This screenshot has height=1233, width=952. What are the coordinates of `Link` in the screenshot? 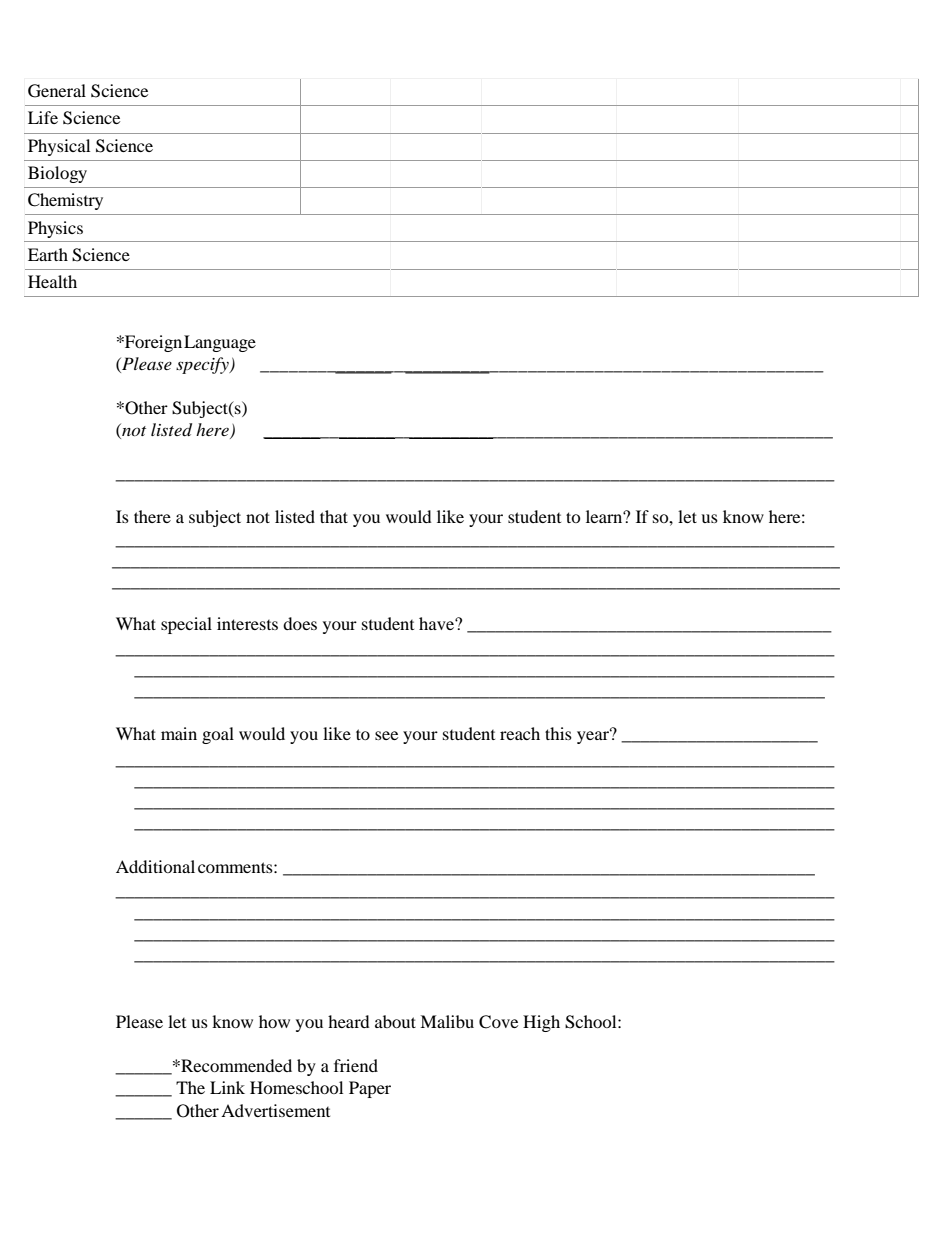 It's located at (227, 1087).
